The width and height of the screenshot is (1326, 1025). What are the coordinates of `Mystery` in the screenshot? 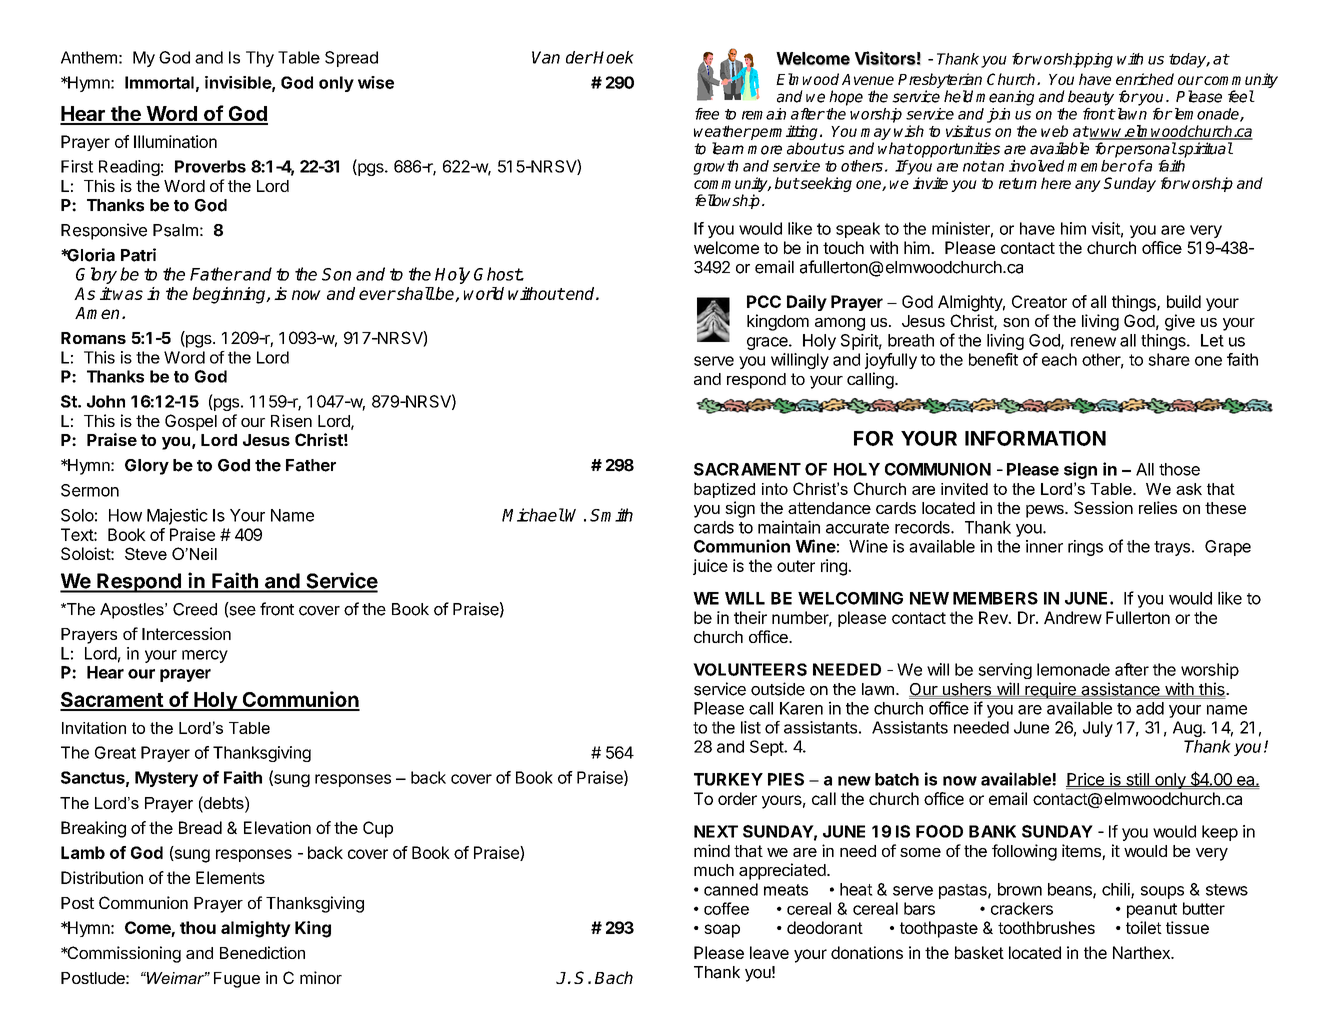 It's located at (166, 779).
